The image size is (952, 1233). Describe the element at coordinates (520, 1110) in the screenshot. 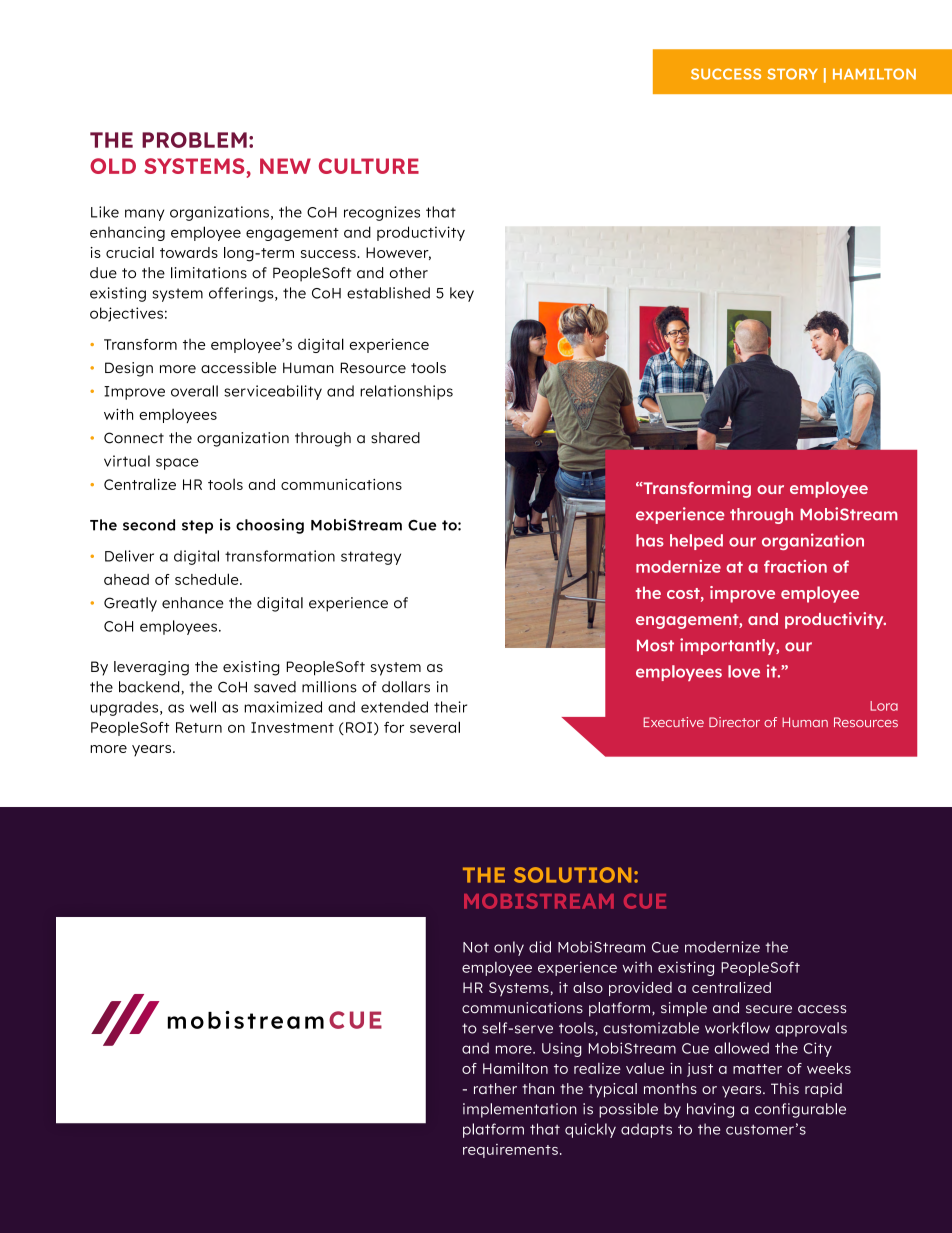

I see `implementation` at that location.
